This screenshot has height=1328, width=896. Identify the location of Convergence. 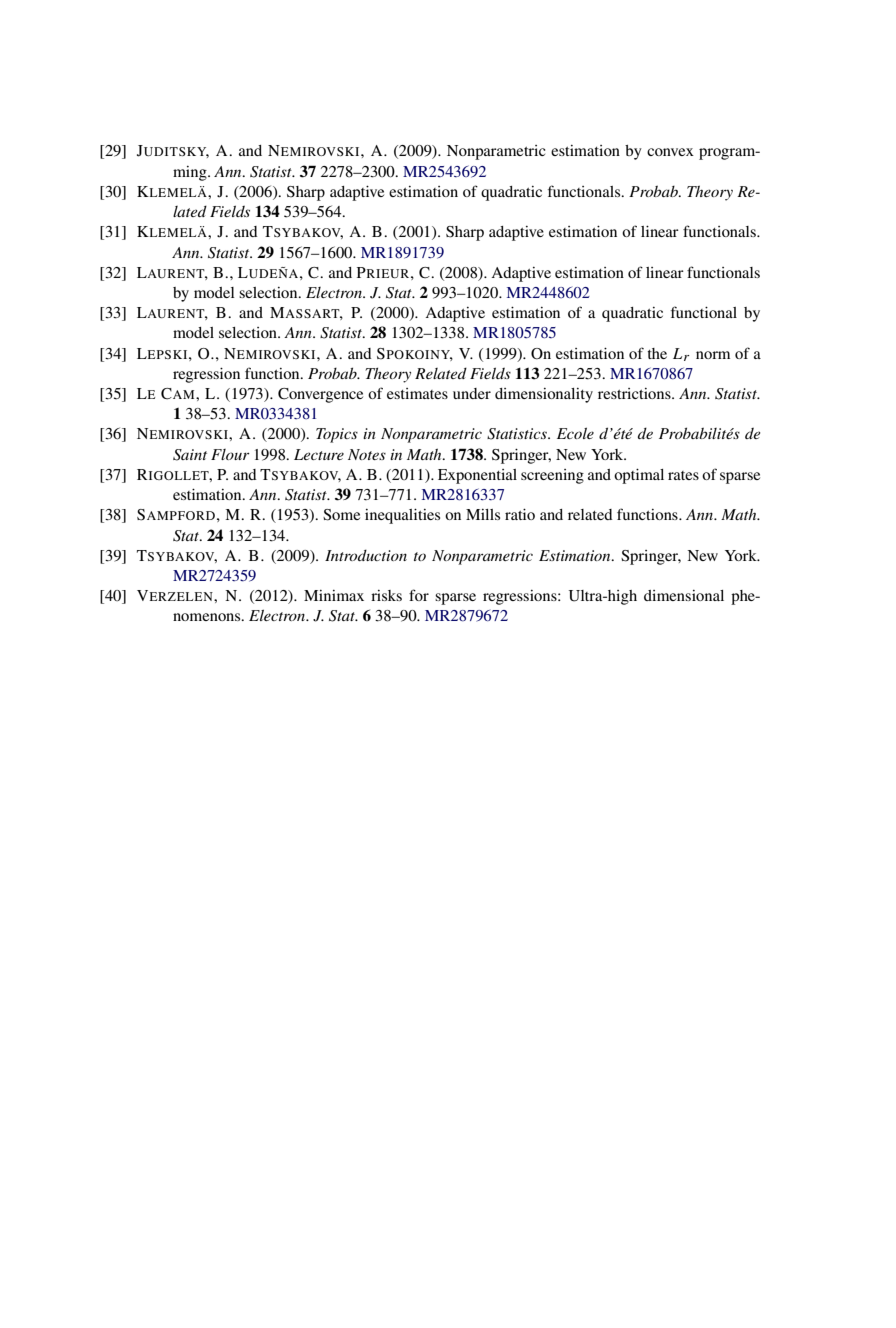
(320, 395).
